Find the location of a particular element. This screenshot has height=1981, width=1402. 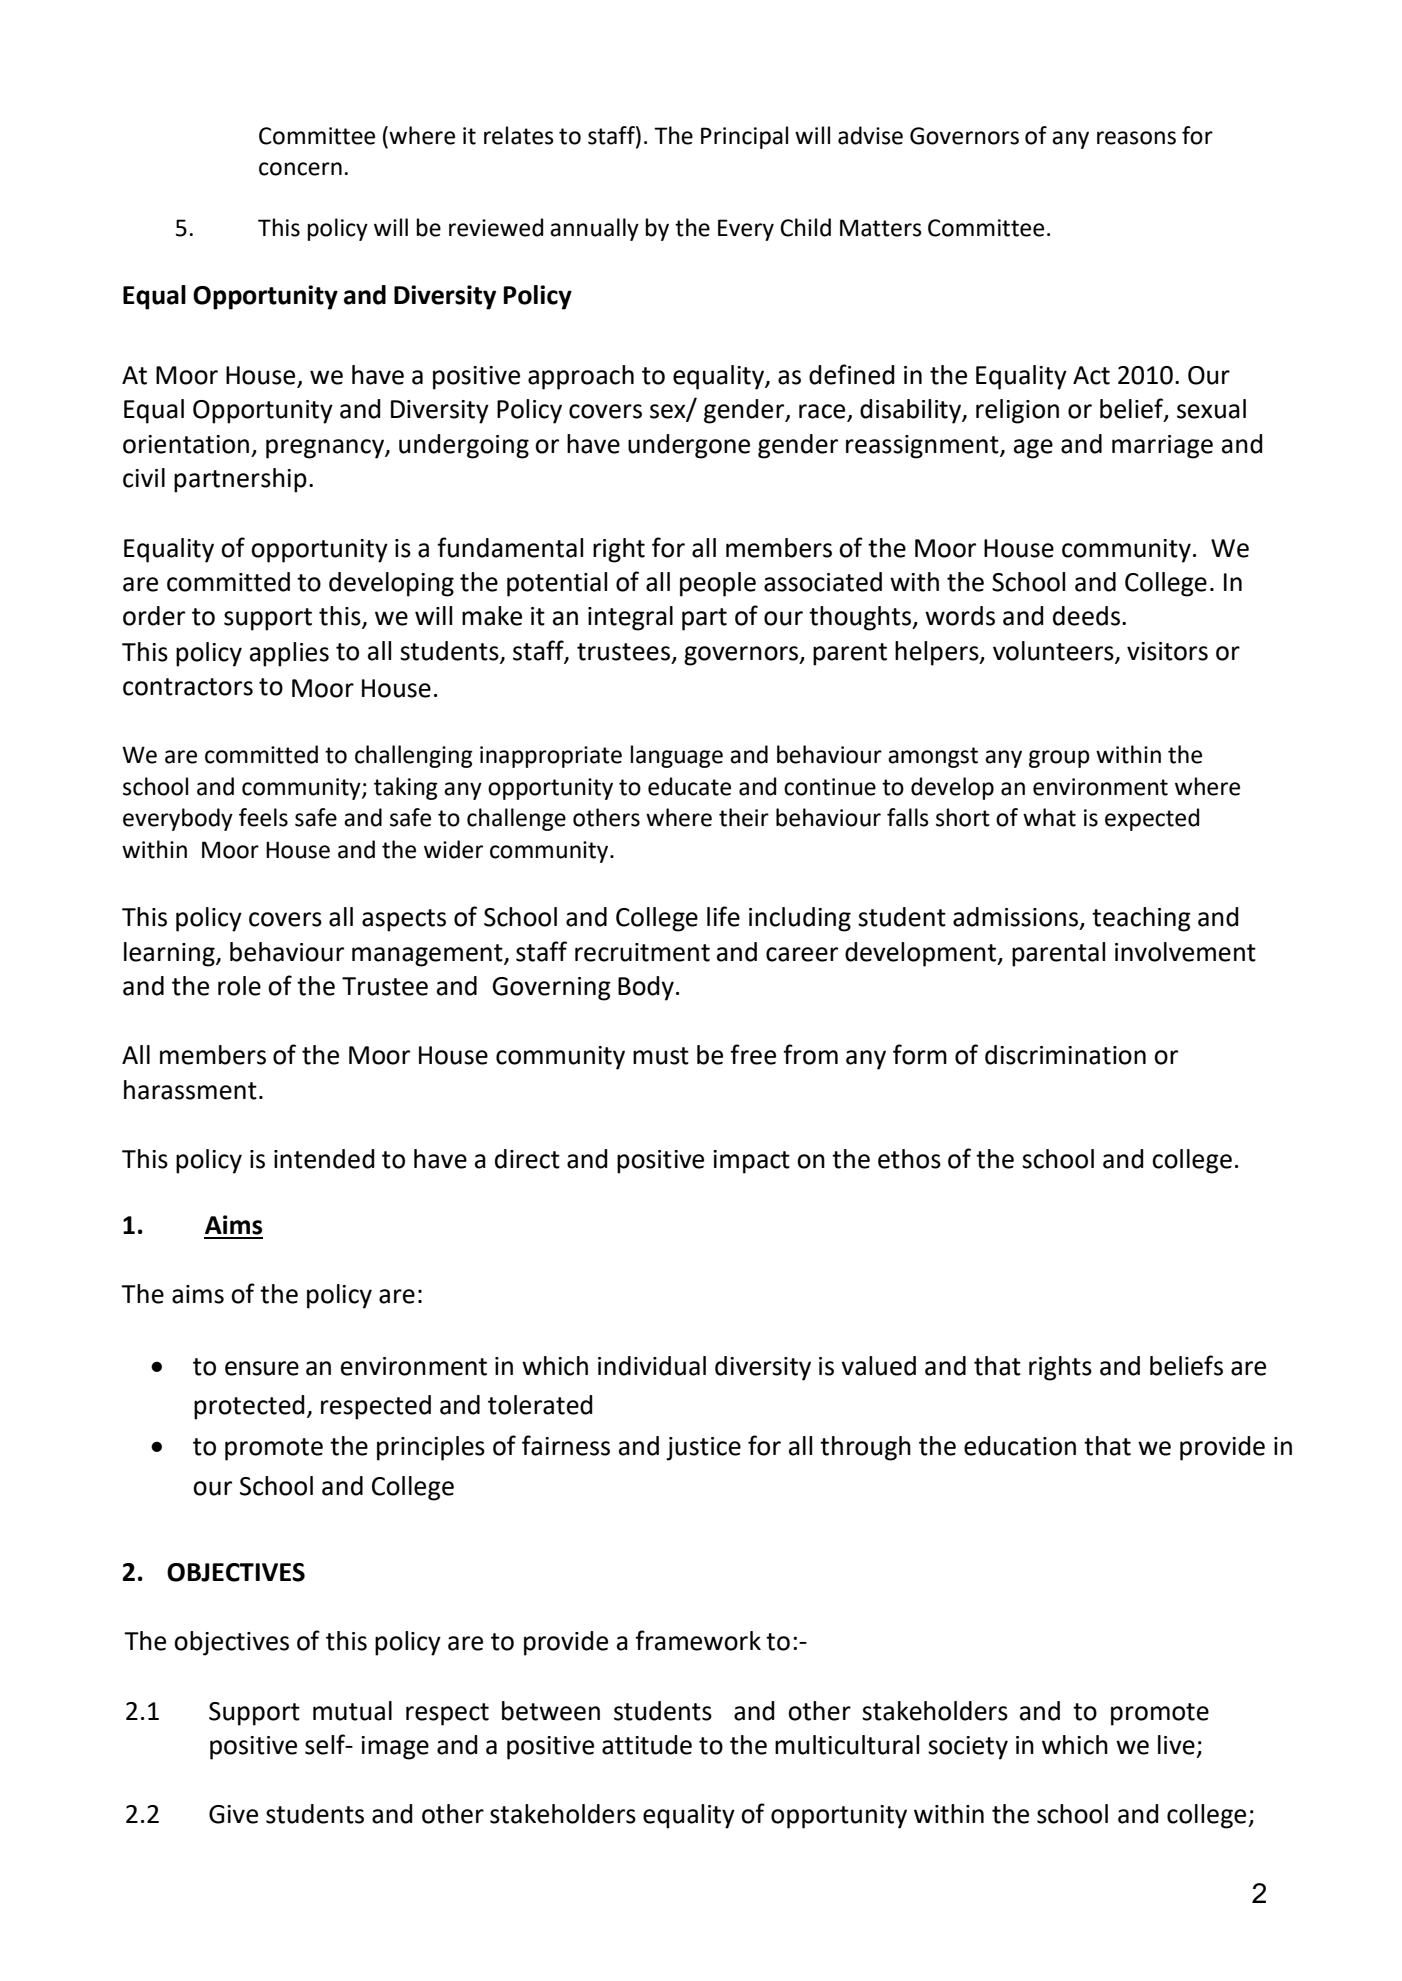

attitude is located at coordinates (647, 1745).
